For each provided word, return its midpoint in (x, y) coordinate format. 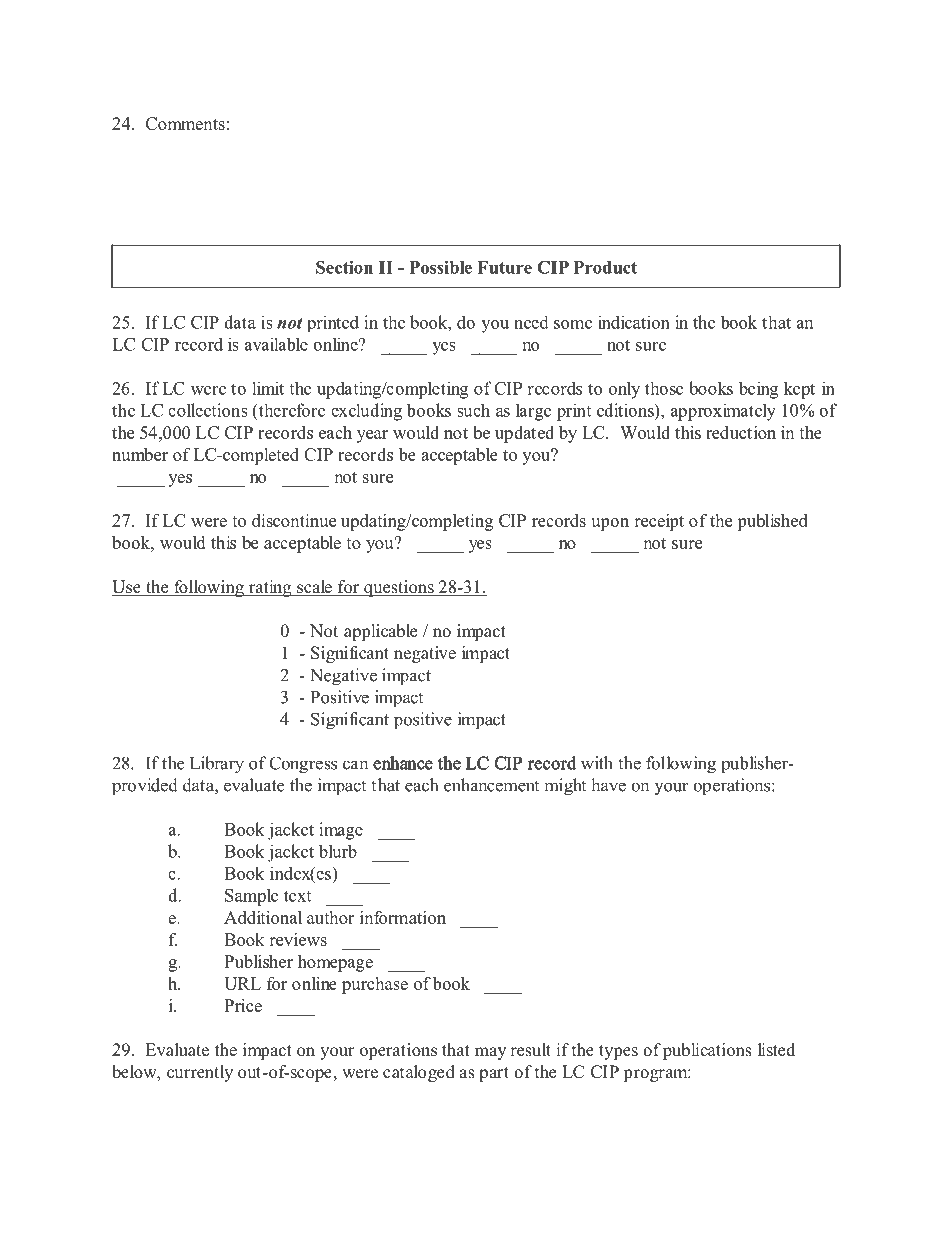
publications (707, 1051)
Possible (440, 267)
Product (605, 267)
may (490, 1053)
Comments (185, 123)
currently (200, 1073)
